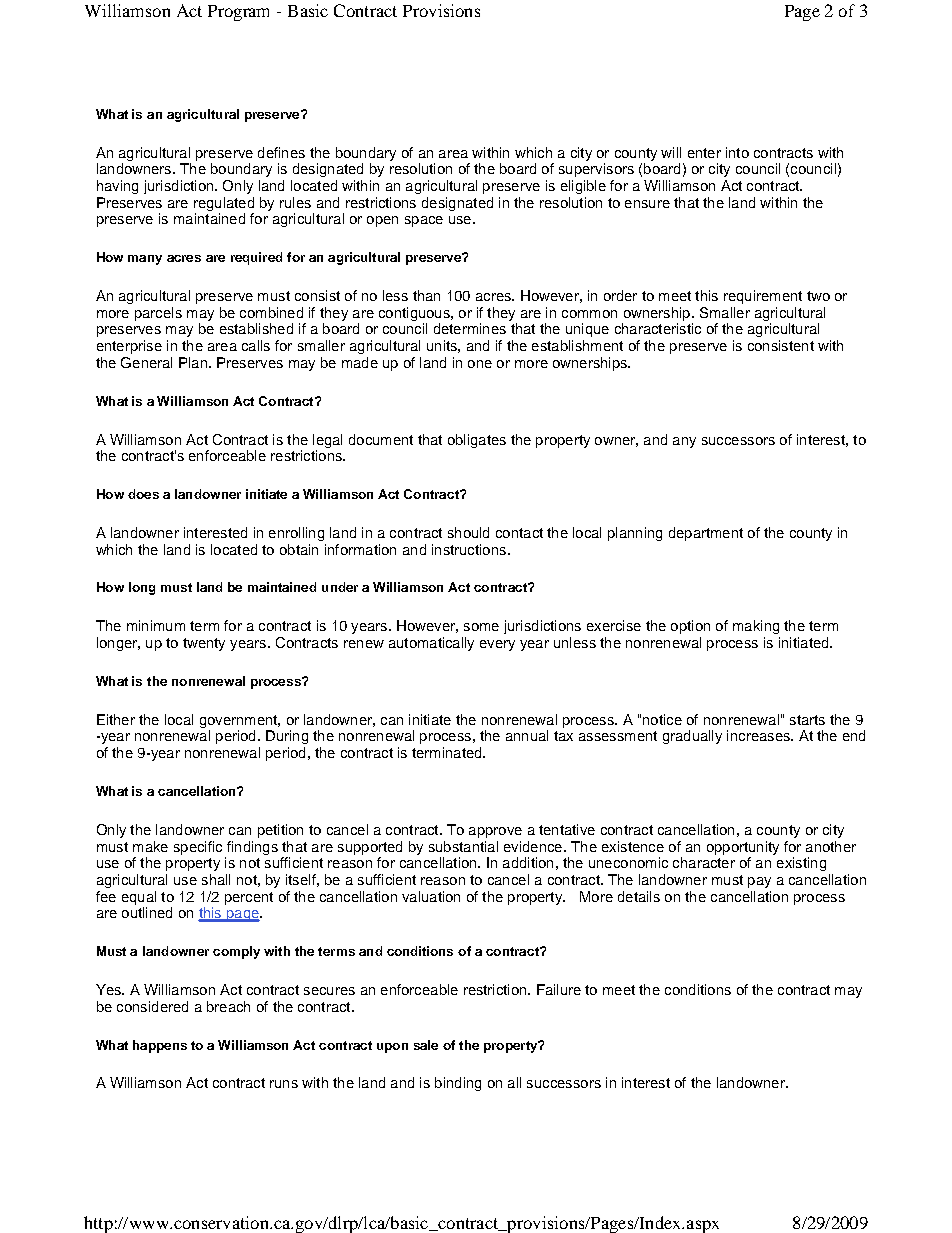 This screenshot has height=1233, width=952. Describe the element at coordinates (458, 1084) in the screenshot. I see `binding` at that location.
